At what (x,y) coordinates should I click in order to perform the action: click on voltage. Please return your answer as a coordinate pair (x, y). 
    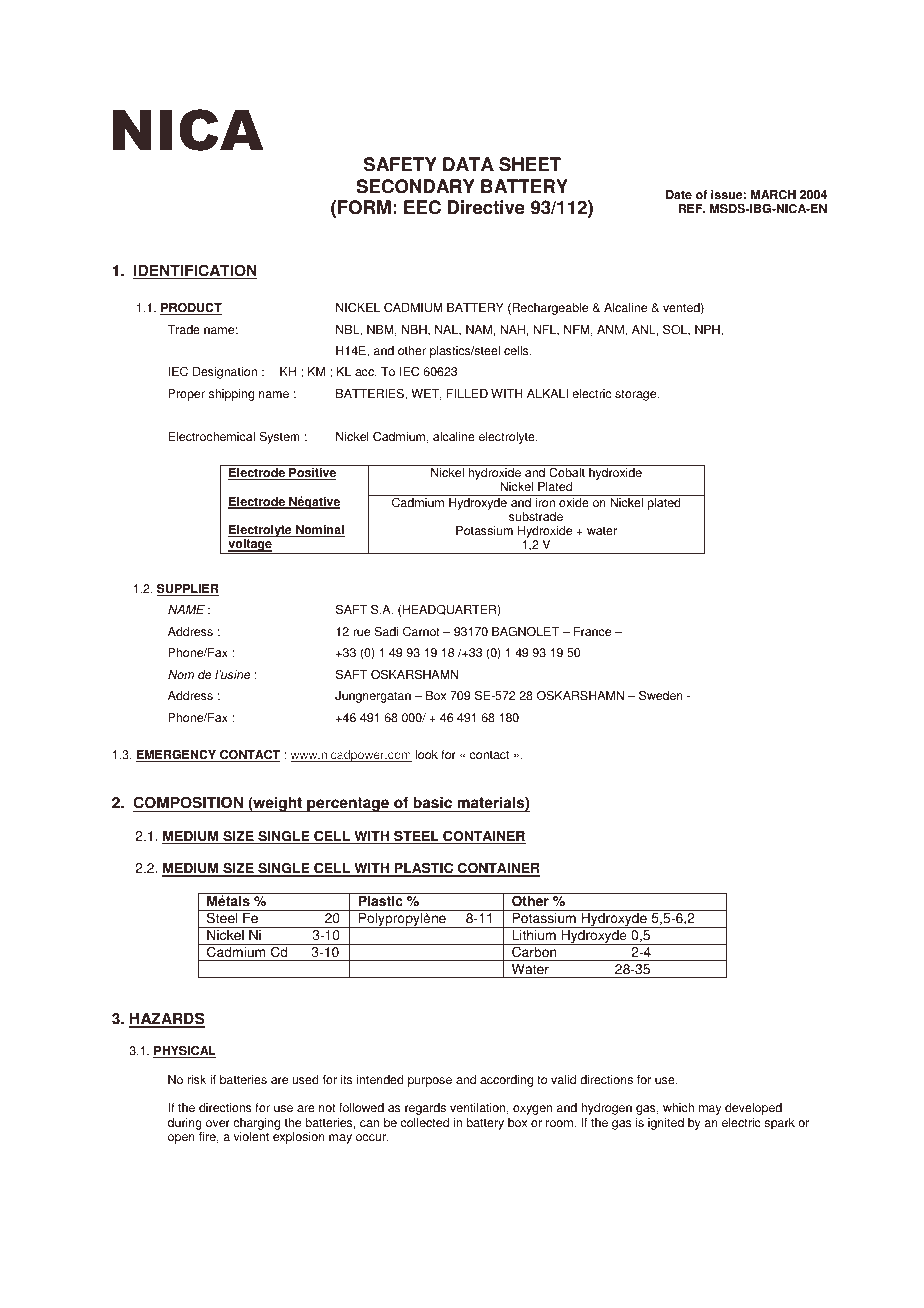
    Looking at the image, I should click on (250, 546).
